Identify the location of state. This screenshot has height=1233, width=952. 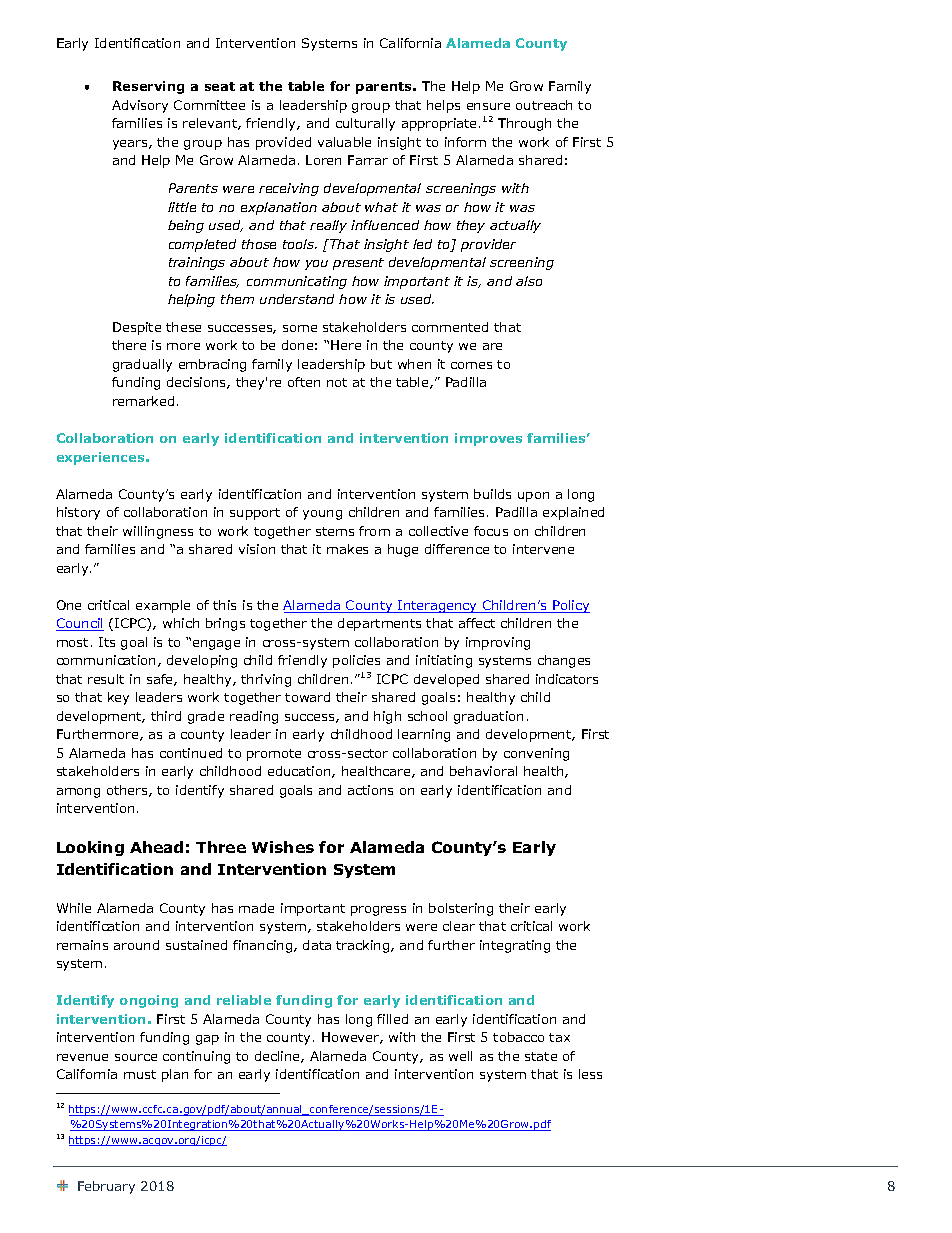
(541, 1056).
